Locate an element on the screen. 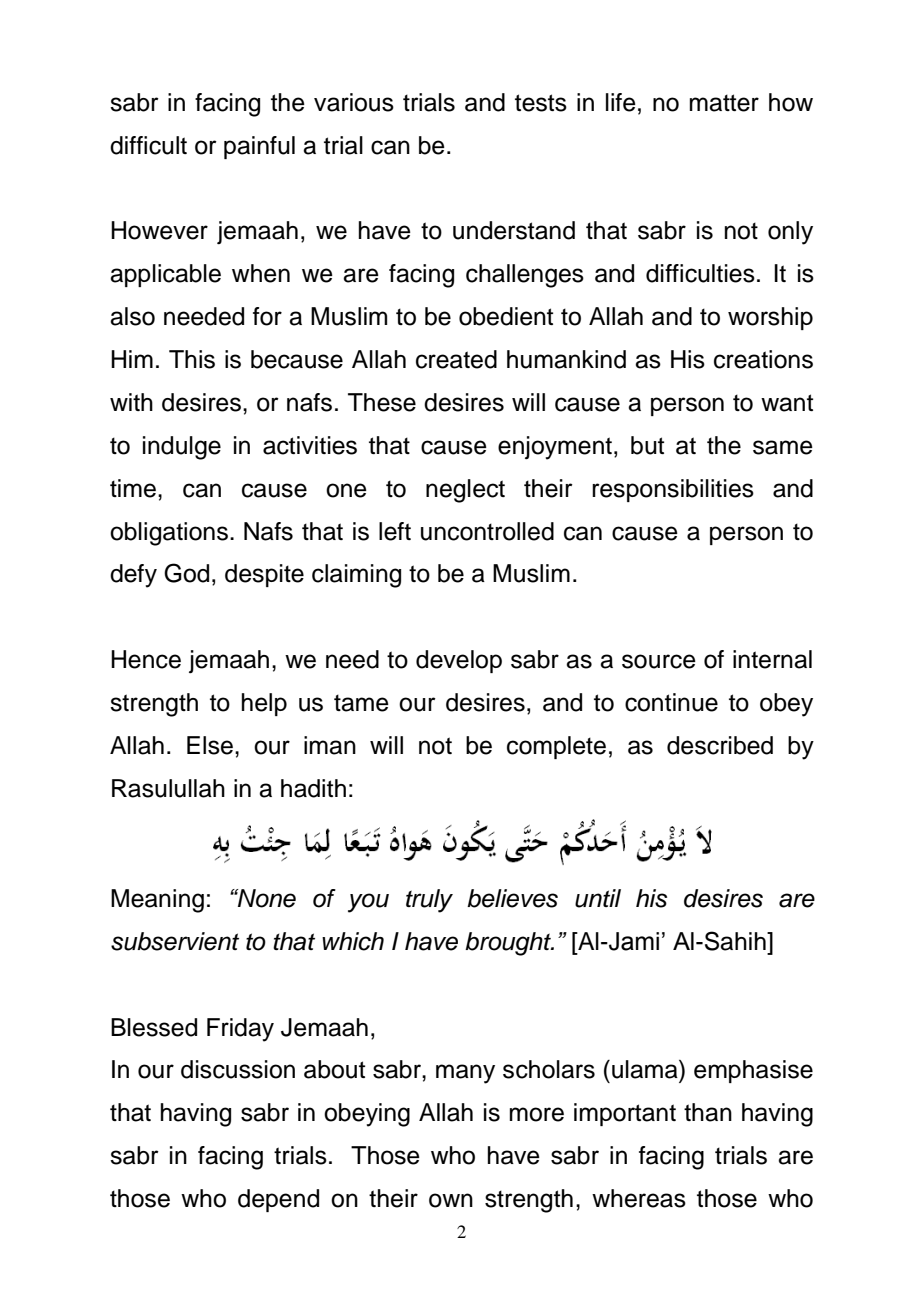 Image resolution: width=924 pixels, height=1308 pixels. develop is located at coordinates (459, 661).
